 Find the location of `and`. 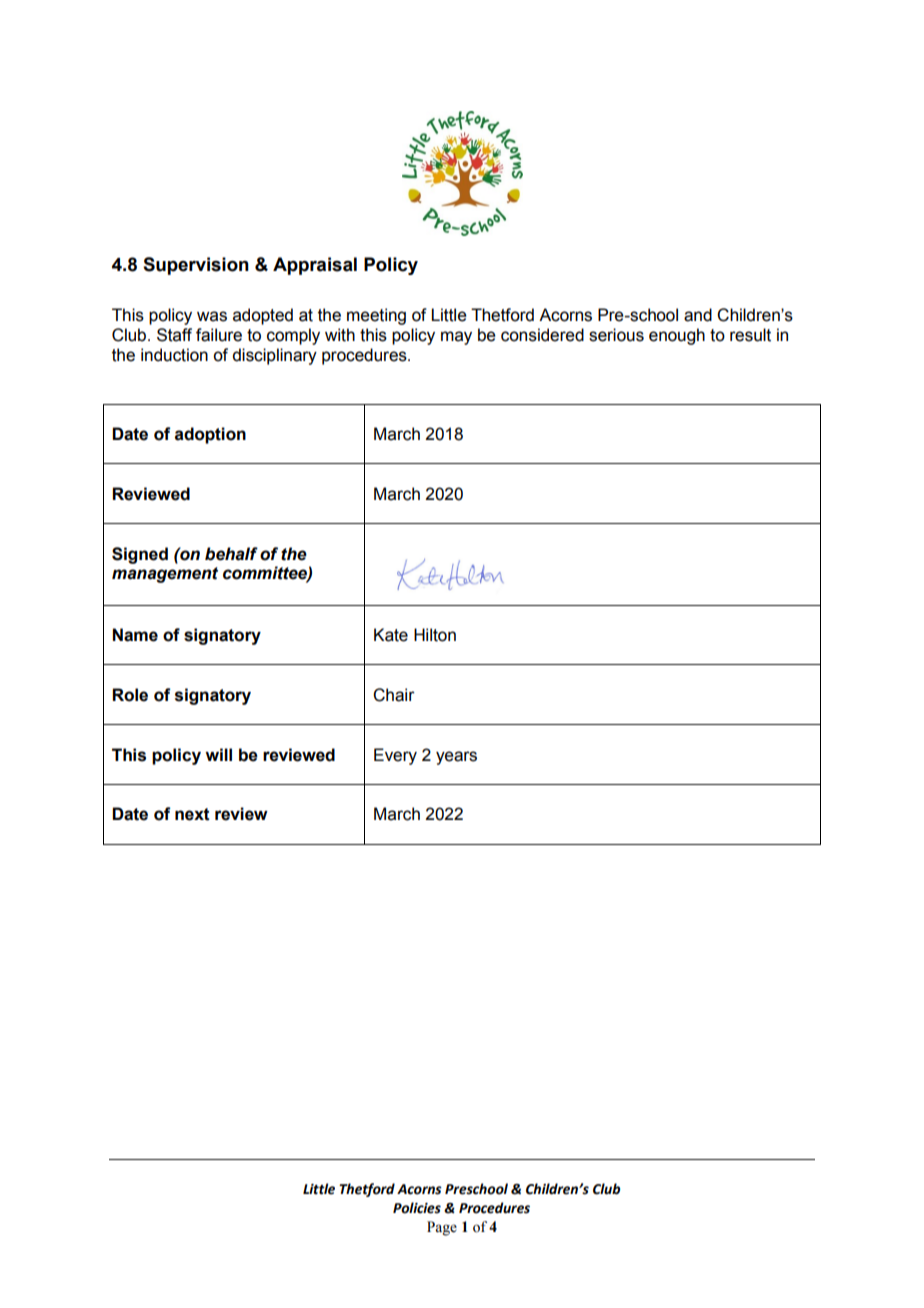

and is located at coordinates (698, 315).
